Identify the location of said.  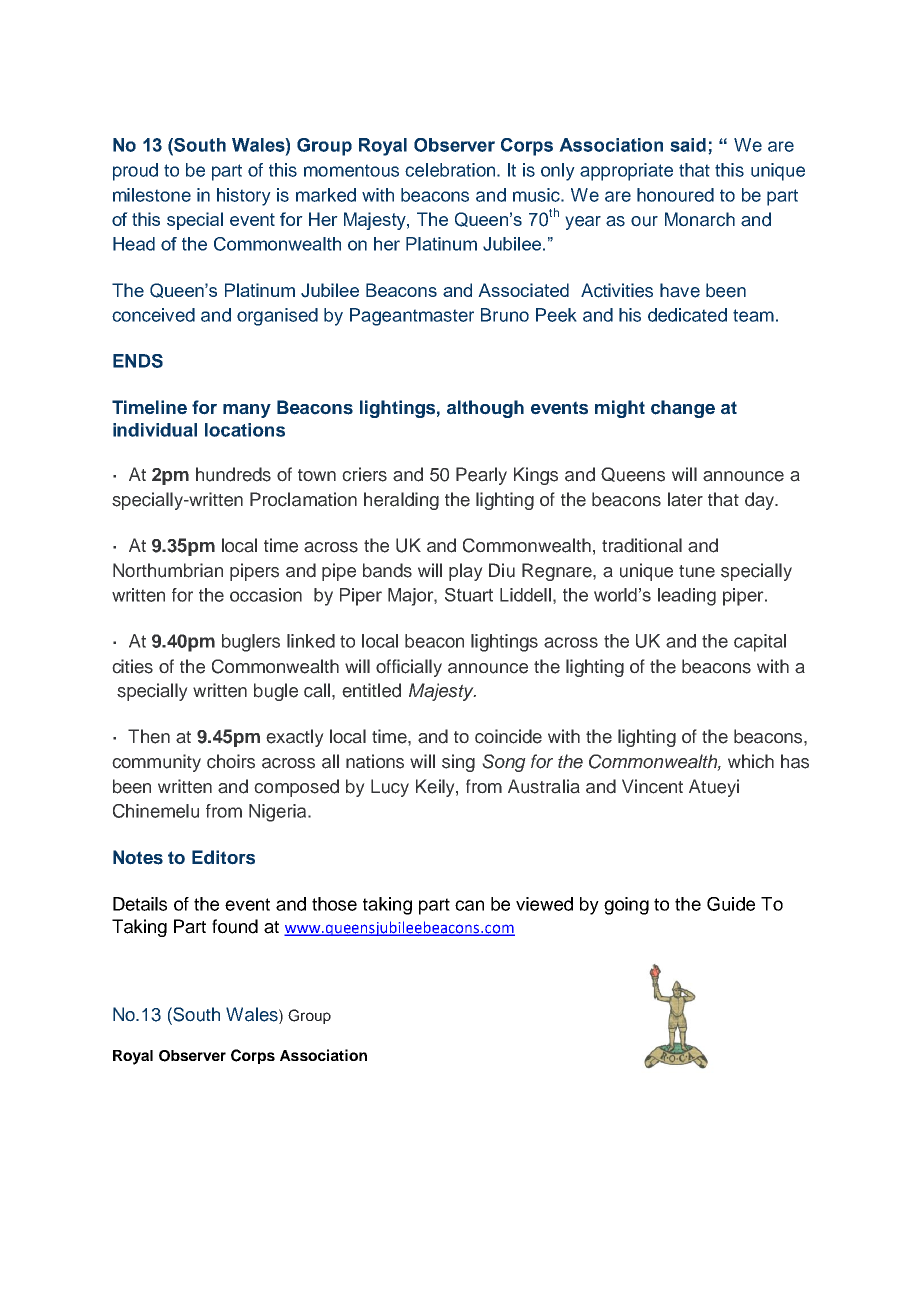
(689, 146).
